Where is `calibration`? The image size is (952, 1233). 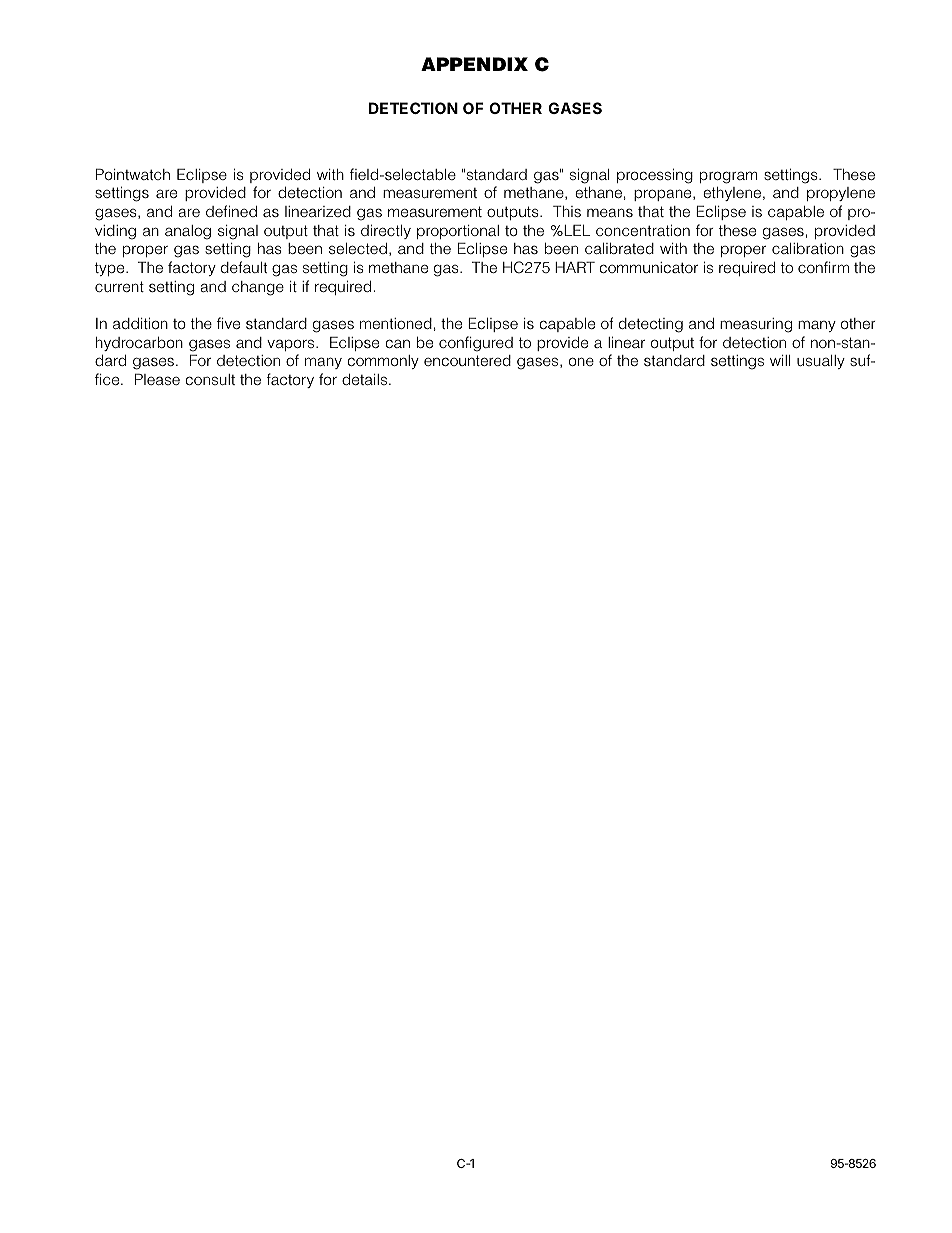
calibration is located at coordinates (808, 248).
